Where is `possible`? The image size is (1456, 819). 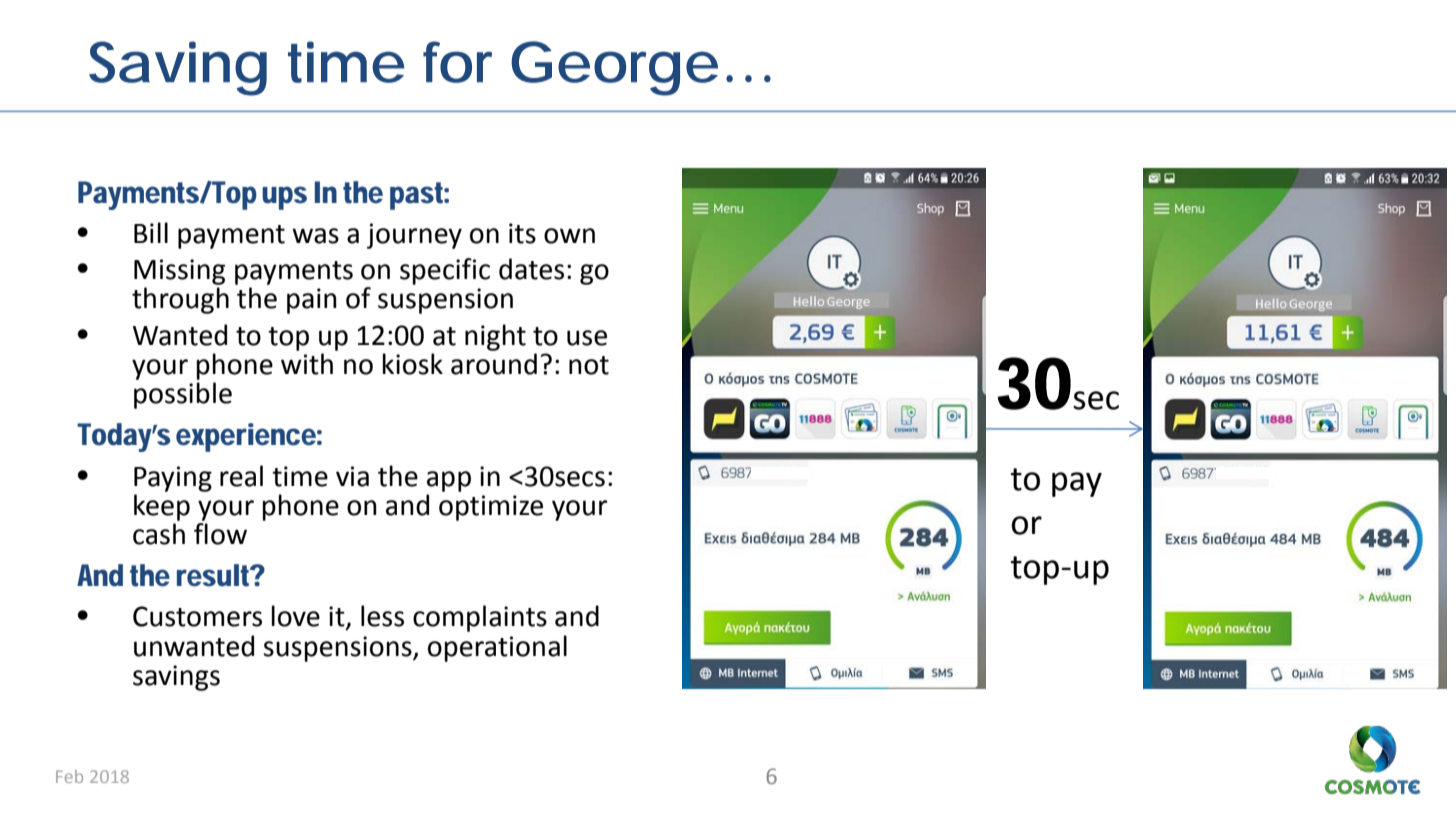 possible is located at coordinates (183, 395).
